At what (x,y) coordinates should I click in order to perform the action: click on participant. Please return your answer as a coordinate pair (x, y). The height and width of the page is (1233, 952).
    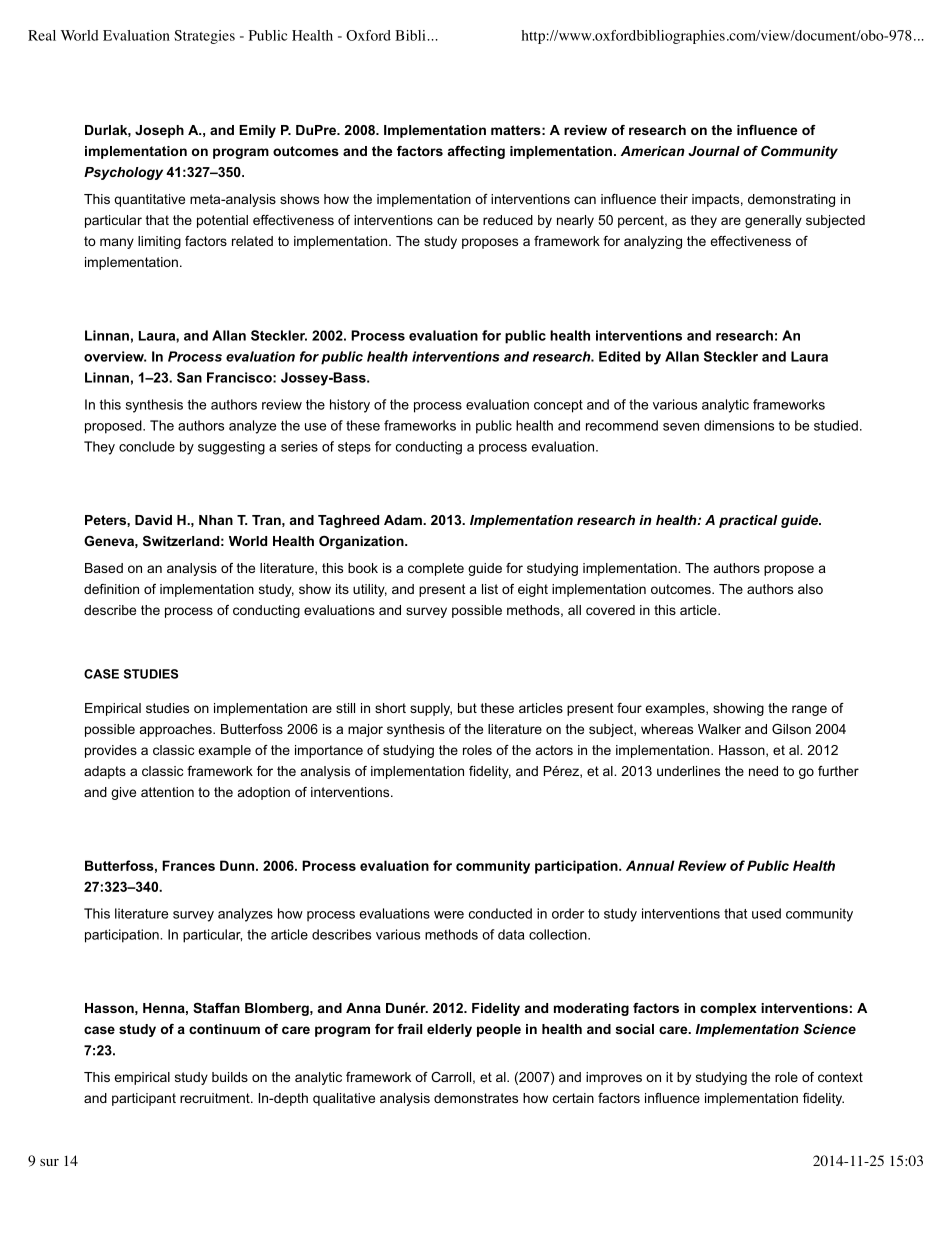
    Looking at the image, I should click on (144, 1099).
